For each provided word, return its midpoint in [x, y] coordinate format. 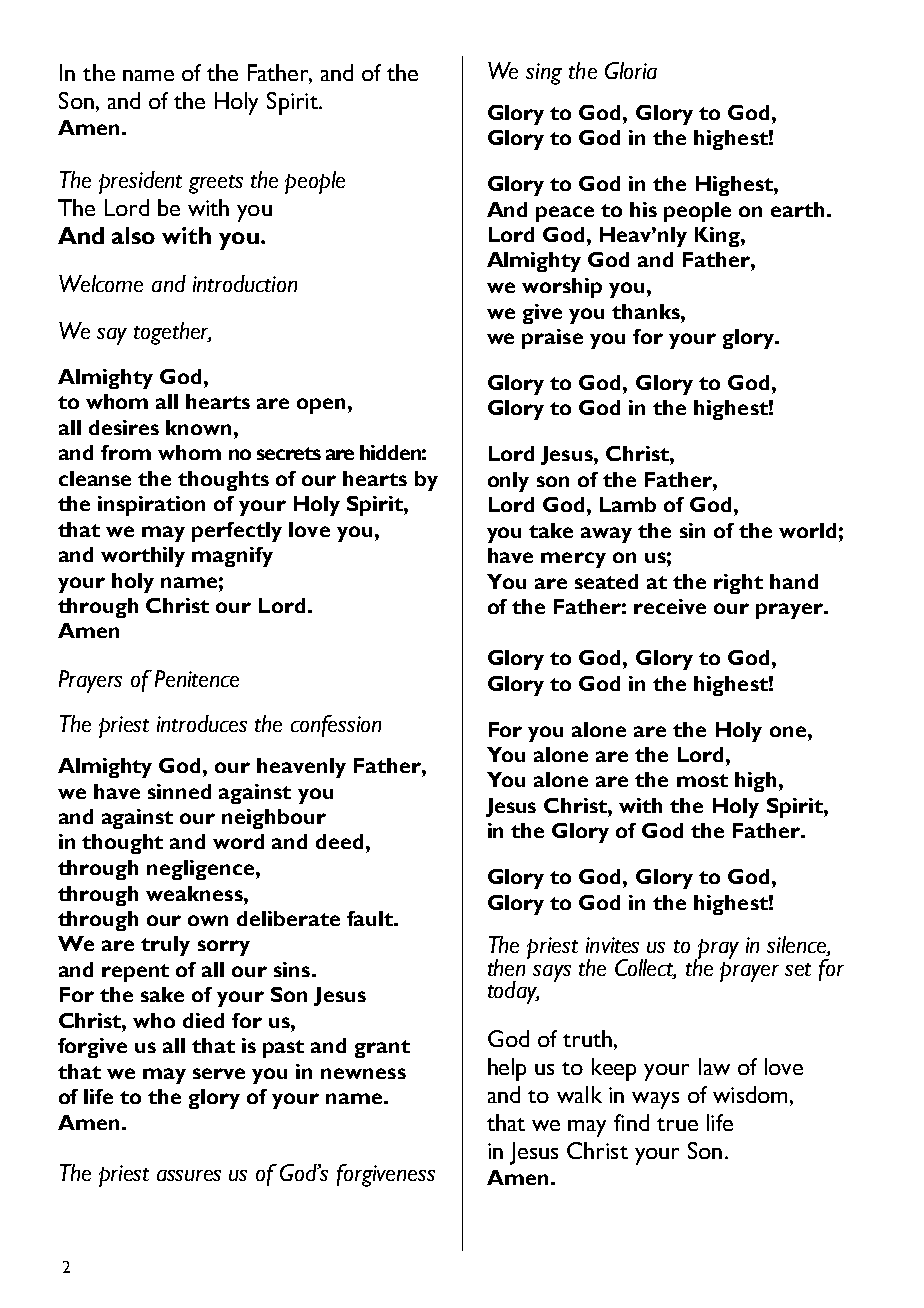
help [507, 1069]
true [677, 1124]
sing [544, 74]
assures [189, 1175]
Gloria [631, 70]
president [140, 182]
